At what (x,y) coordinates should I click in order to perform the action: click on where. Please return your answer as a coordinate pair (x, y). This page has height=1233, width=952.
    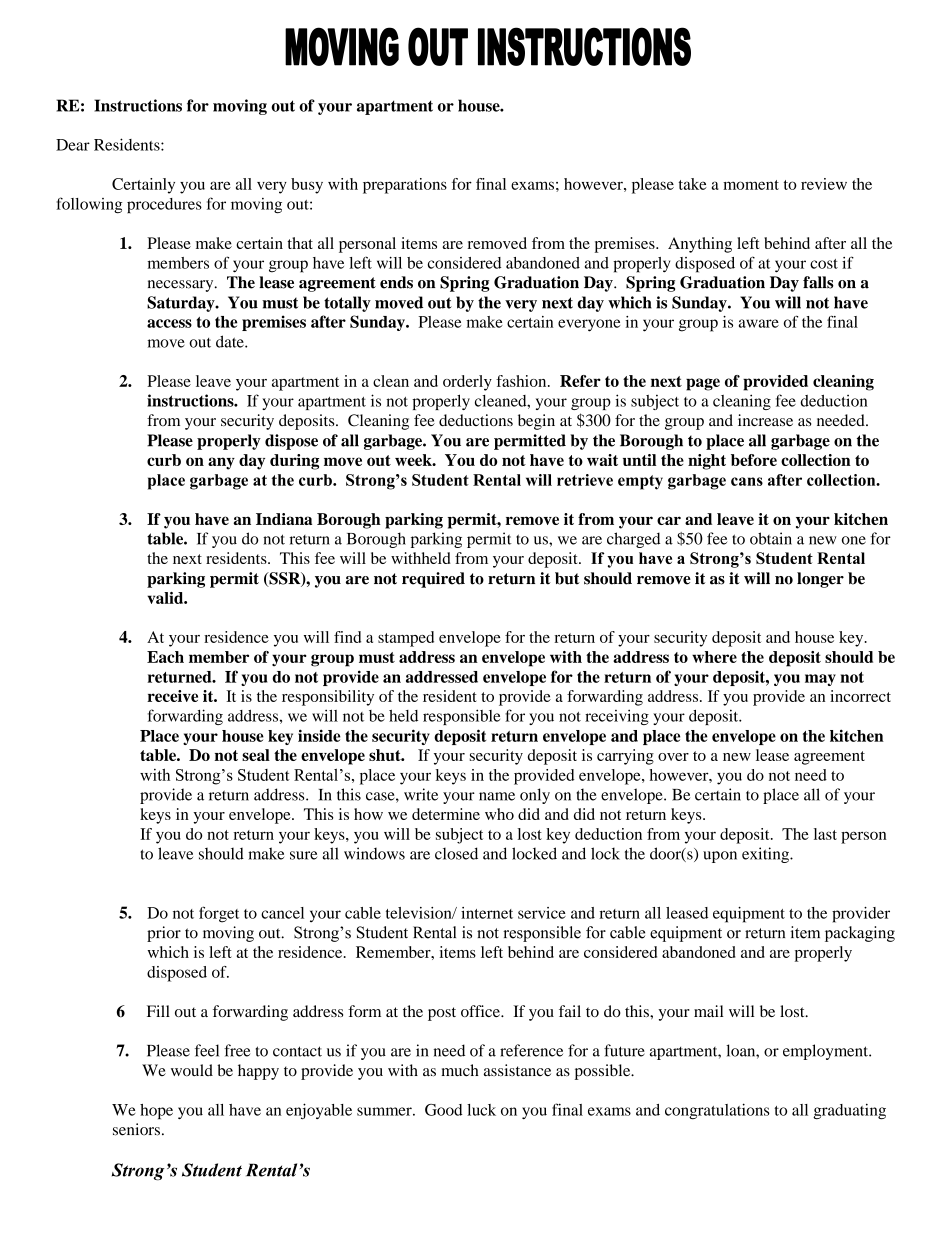
    Looking at the image, I should click on (714, 657).
